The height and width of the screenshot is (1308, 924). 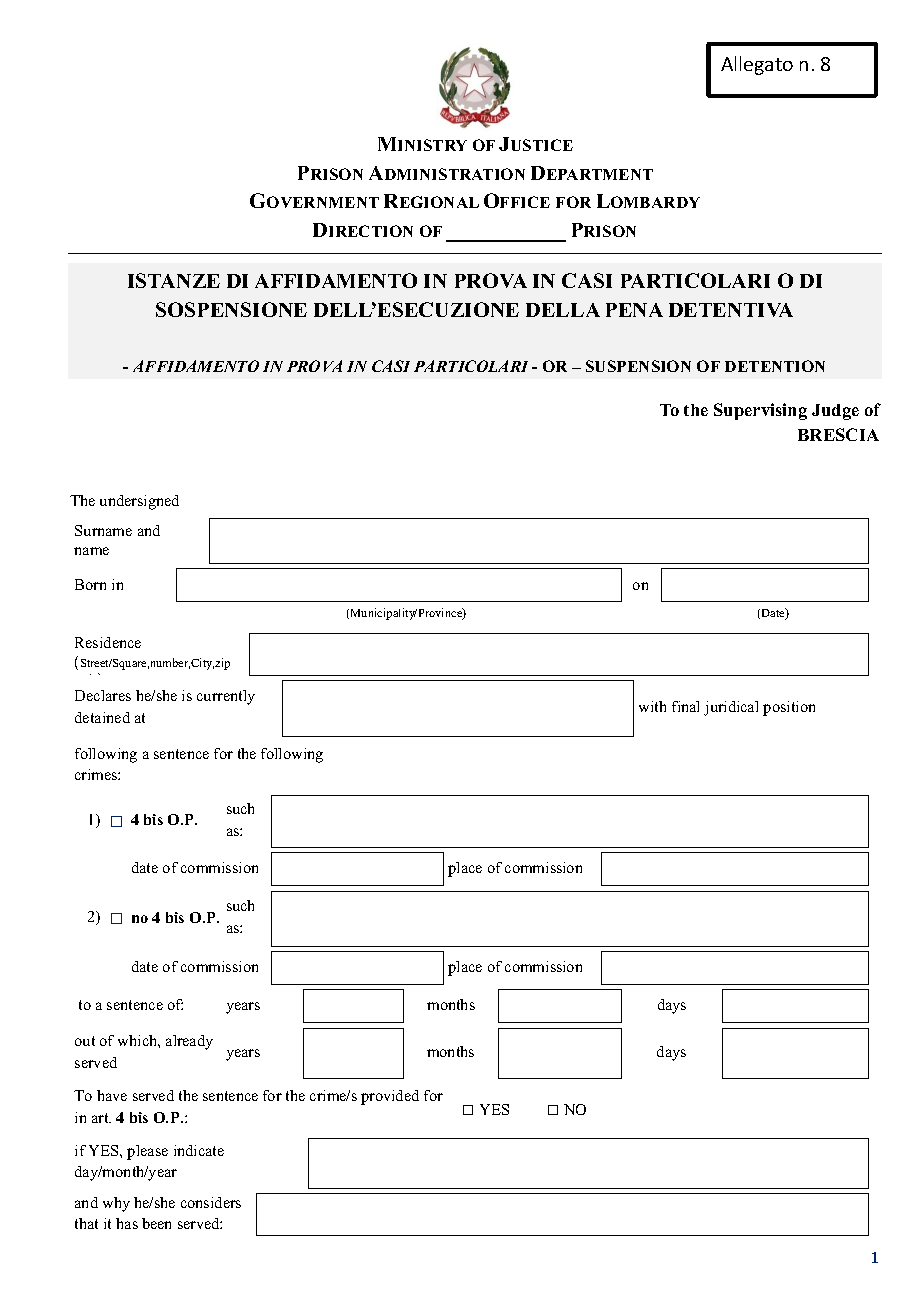 I want to click on juridical, so click(x=731, y=708).
